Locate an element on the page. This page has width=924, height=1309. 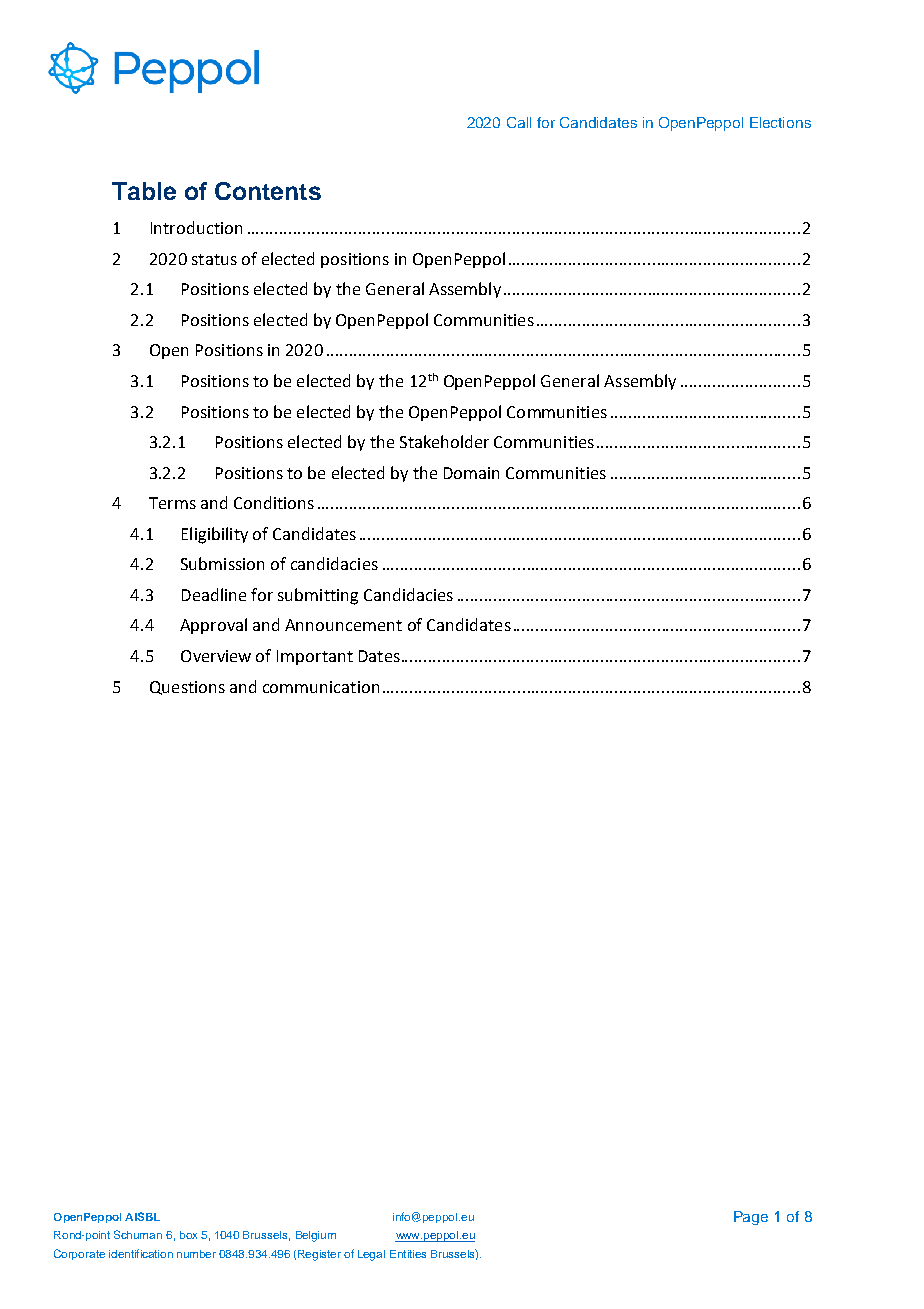
box is located at coordinates (188, 1235).
